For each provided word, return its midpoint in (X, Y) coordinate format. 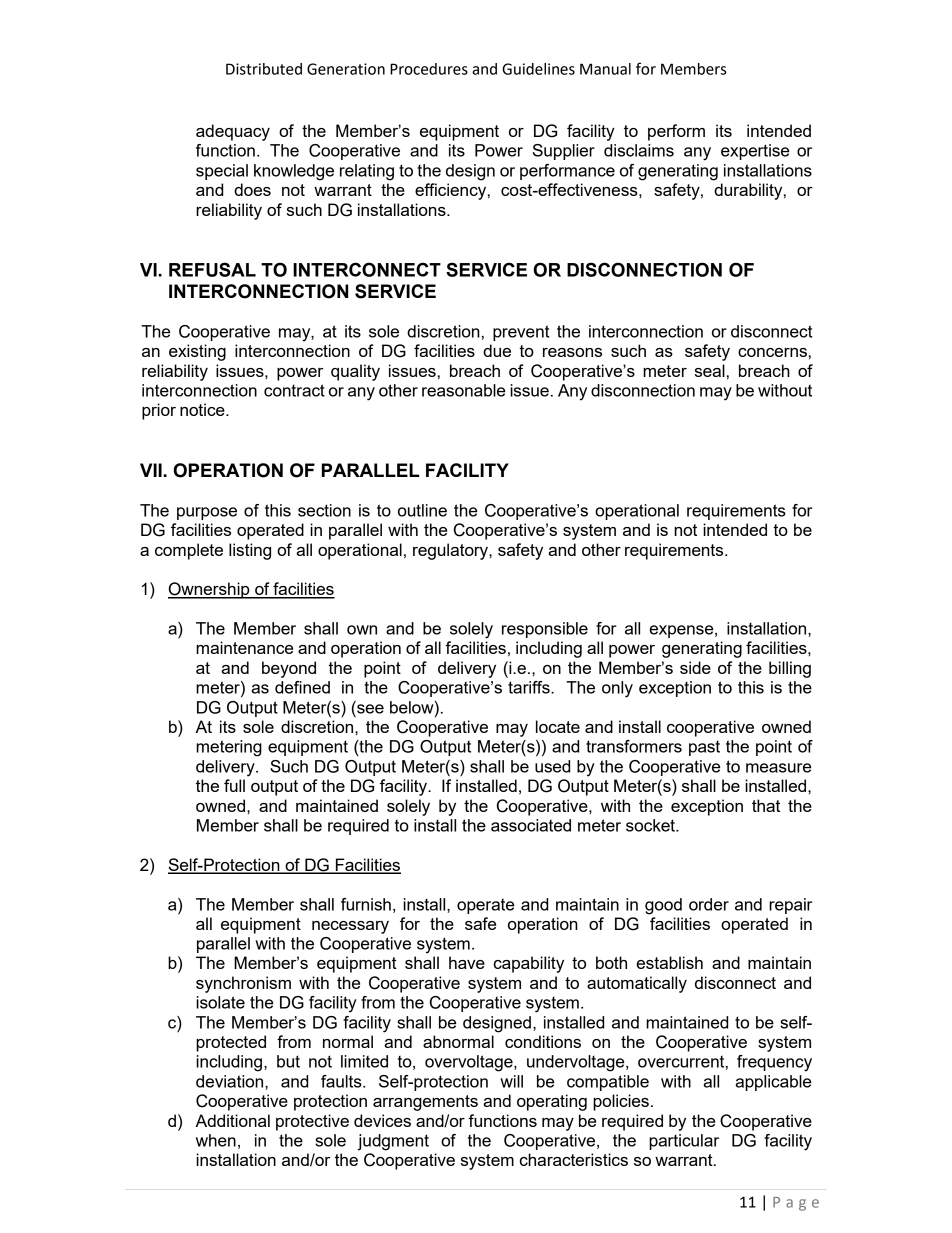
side (695, 667)
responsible (545, 630)
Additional (232, 1120)
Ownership (210, 590)
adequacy (233, 132)
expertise (755, 152)
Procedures (429, 69)
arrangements (425, 1103)
